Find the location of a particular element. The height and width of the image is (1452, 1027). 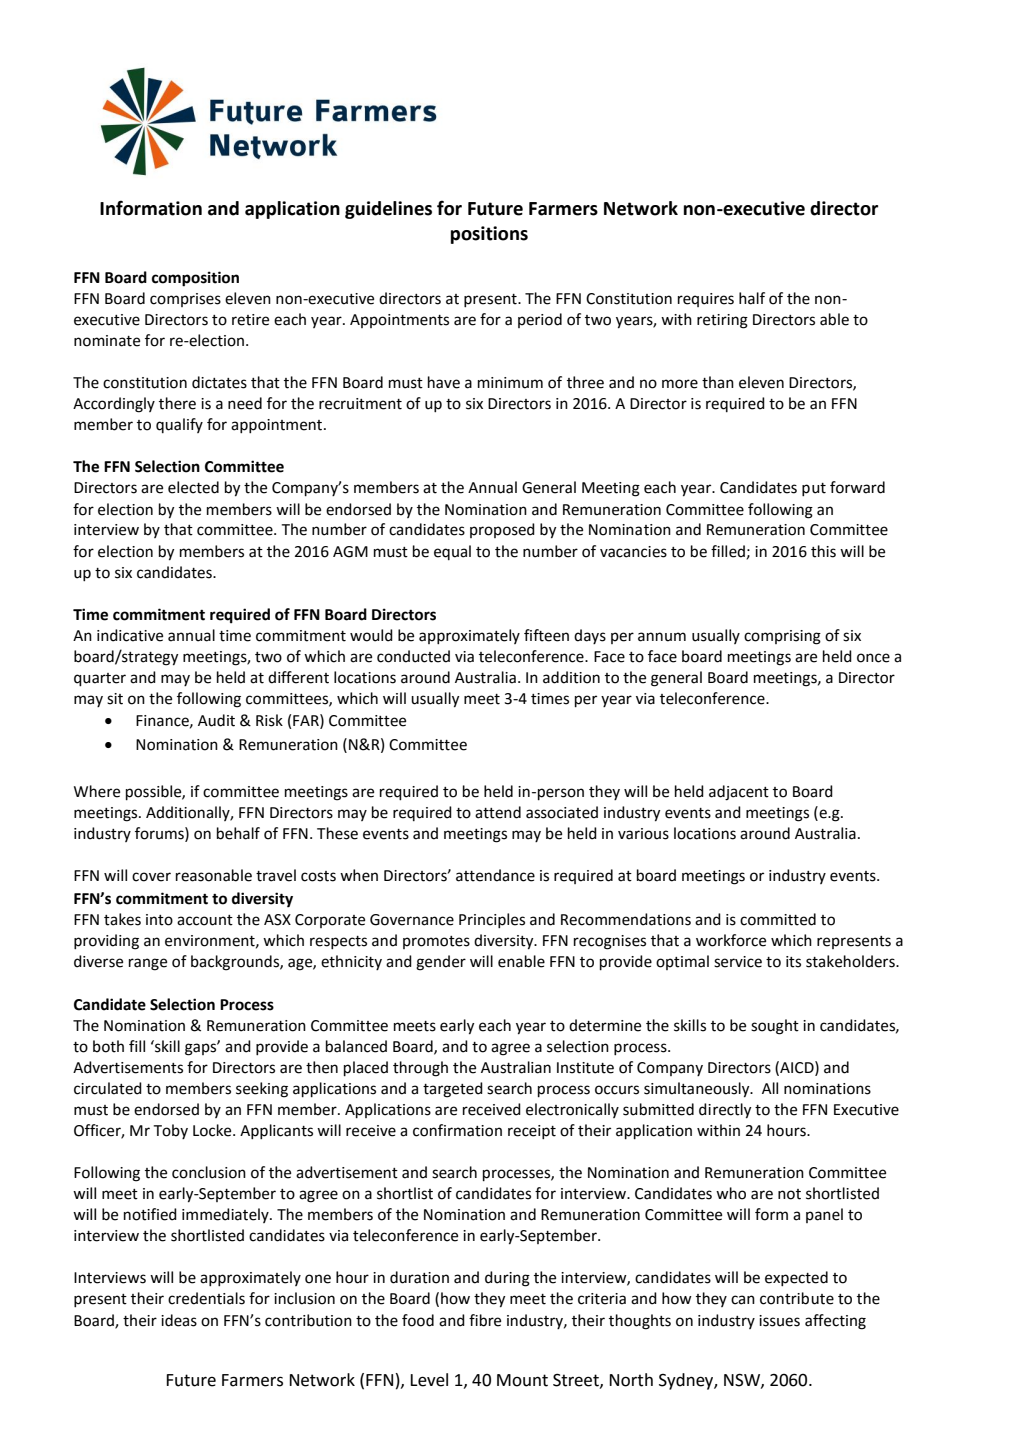

positions is located at coordinates (489, 235).
